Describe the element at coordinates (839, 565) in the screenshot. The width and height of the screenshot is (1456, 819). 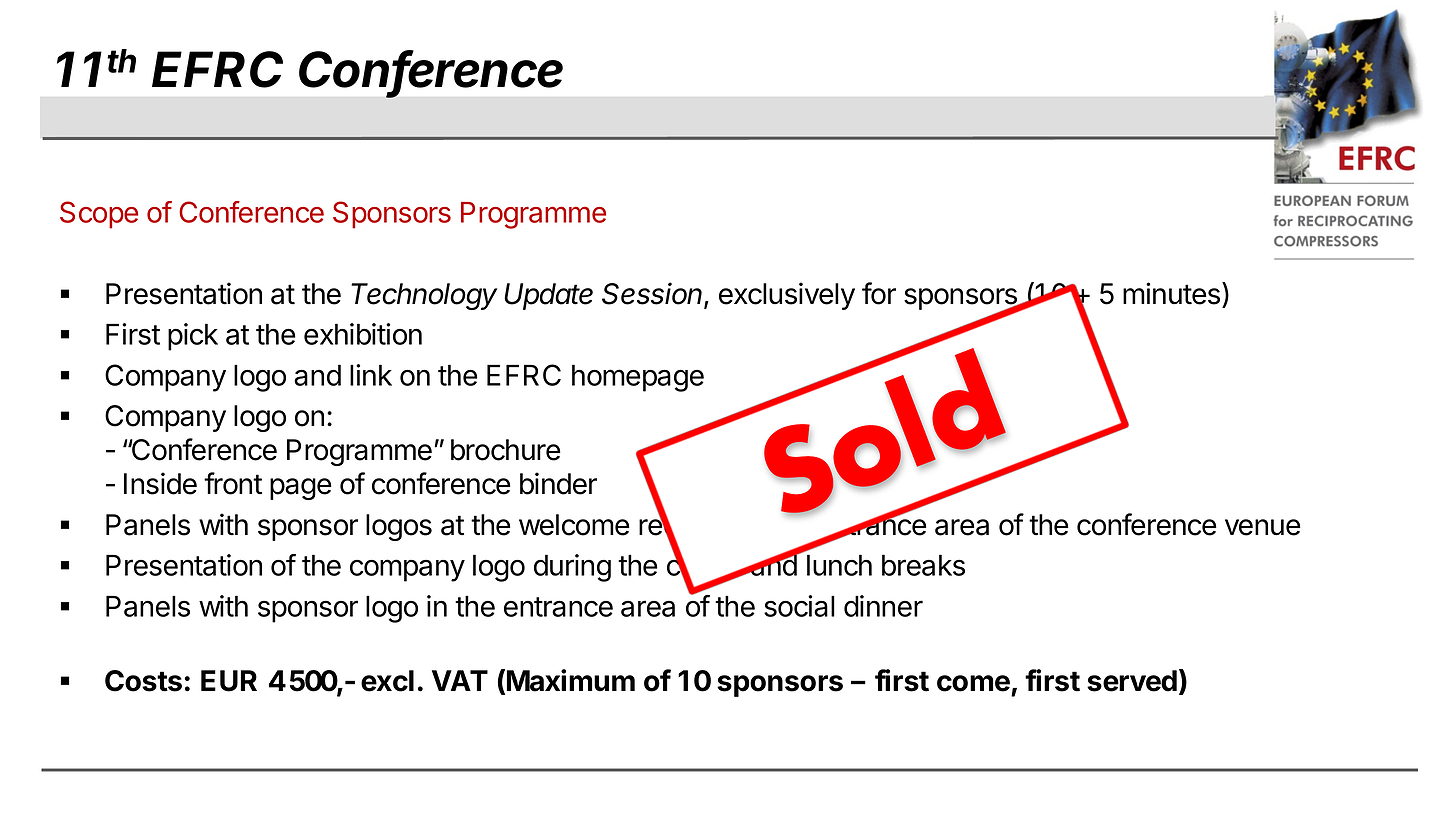
I see `lunch` at that location.
